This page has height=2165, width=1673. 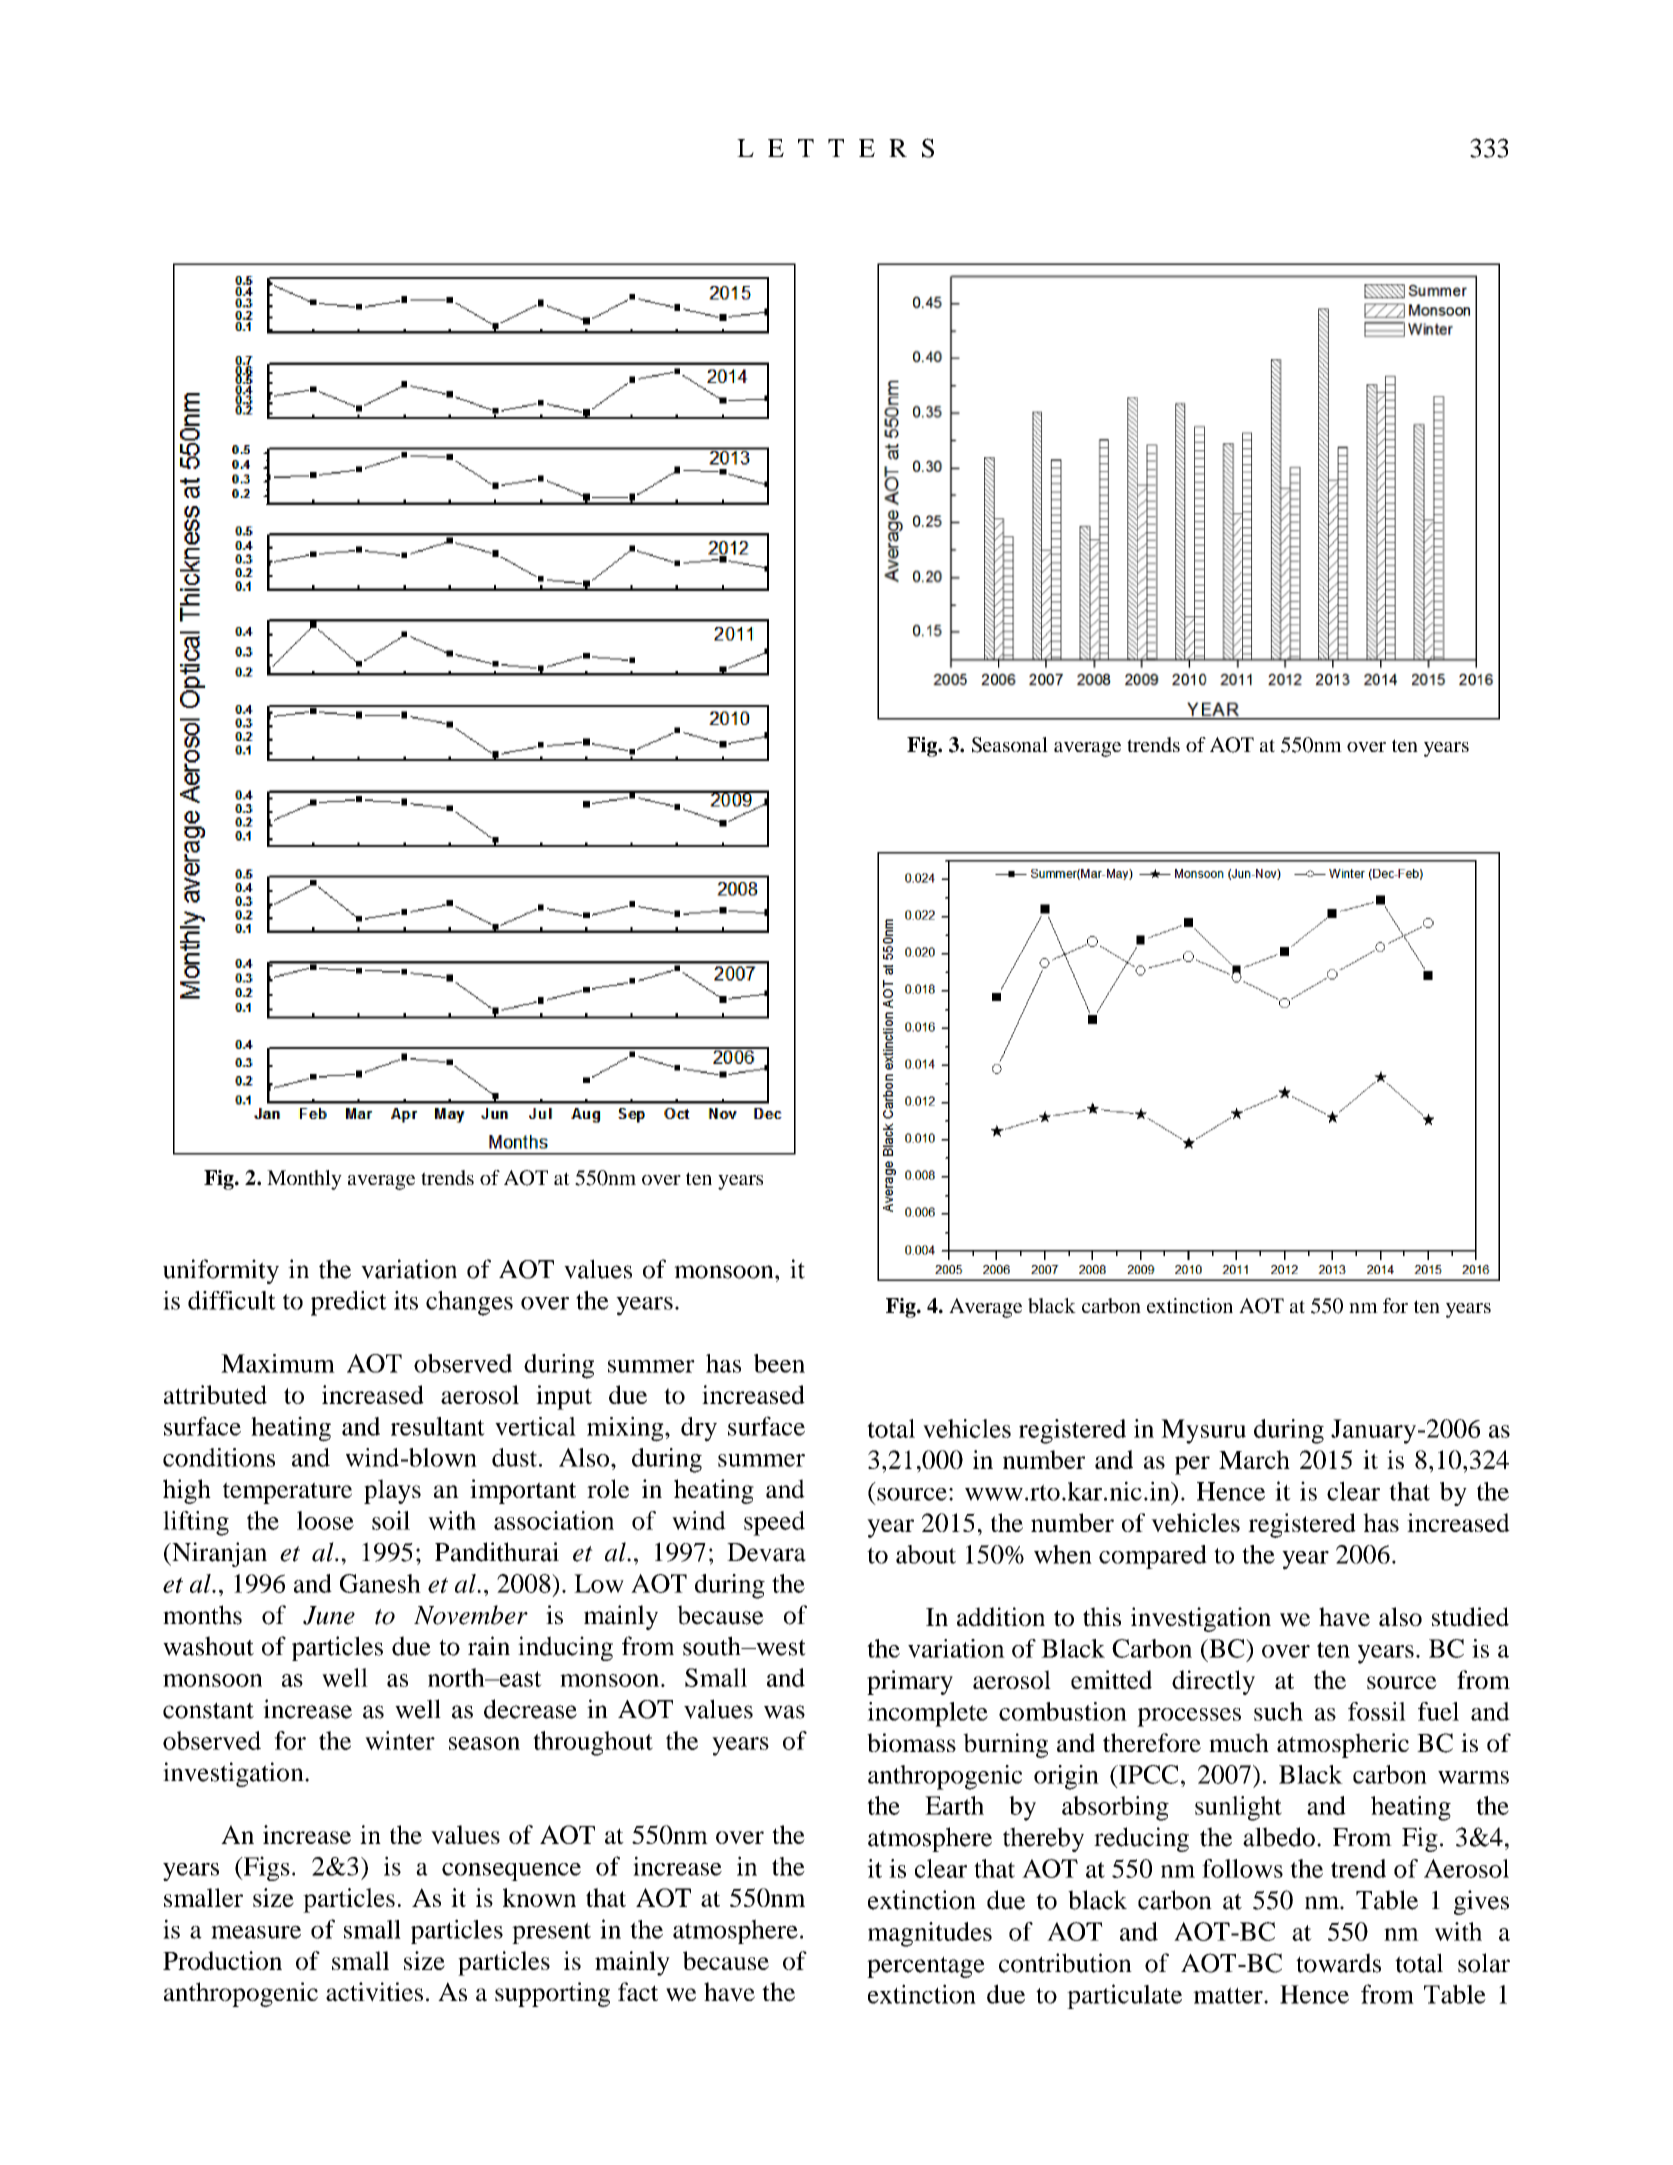 What do you see at coordinates (954, 1805) in the page?
I see `Earth` at bounding box center [954, 1805].
